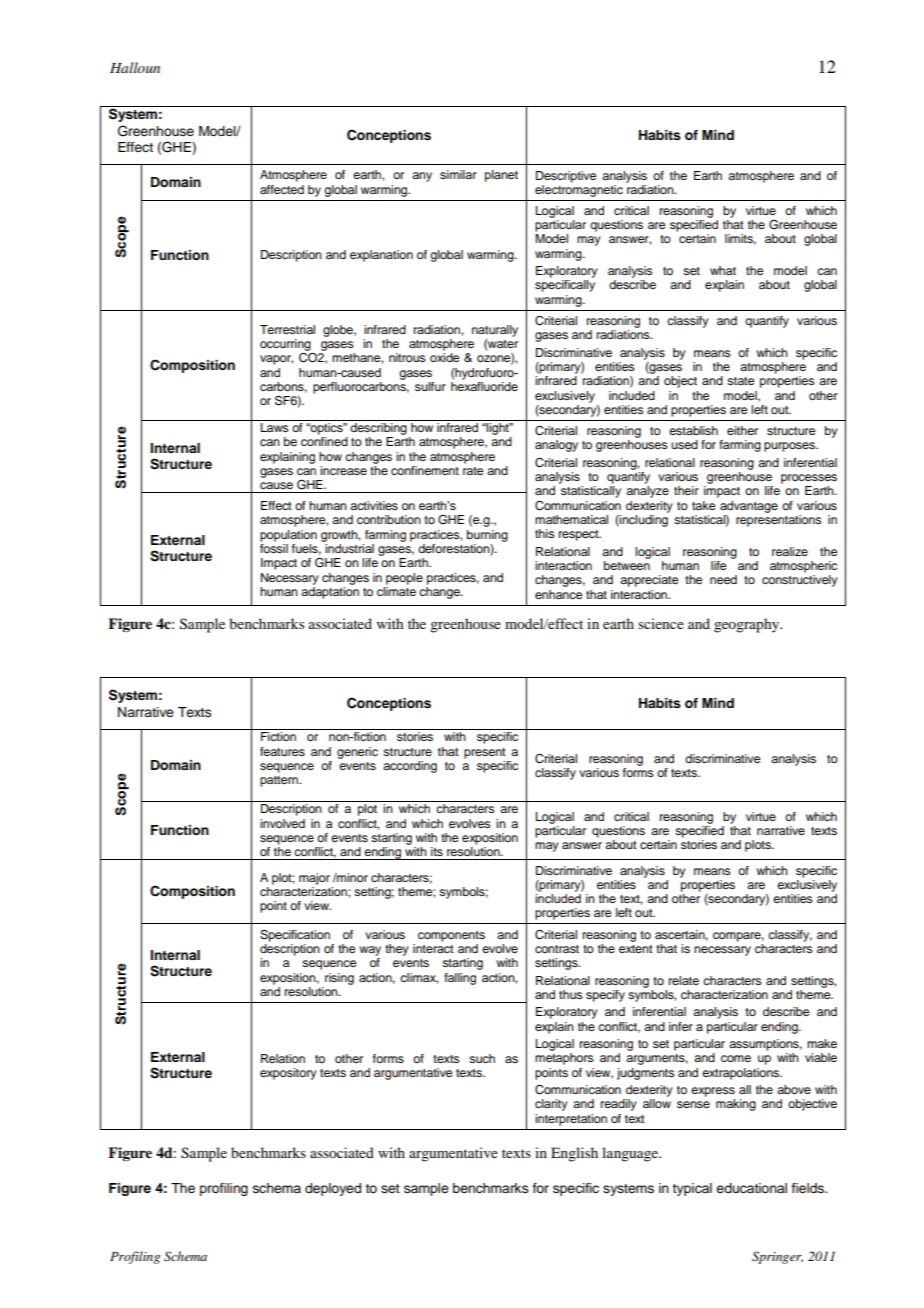  Describe the element at coordinates (574, 1154) in the image. I see `English` at that location.
